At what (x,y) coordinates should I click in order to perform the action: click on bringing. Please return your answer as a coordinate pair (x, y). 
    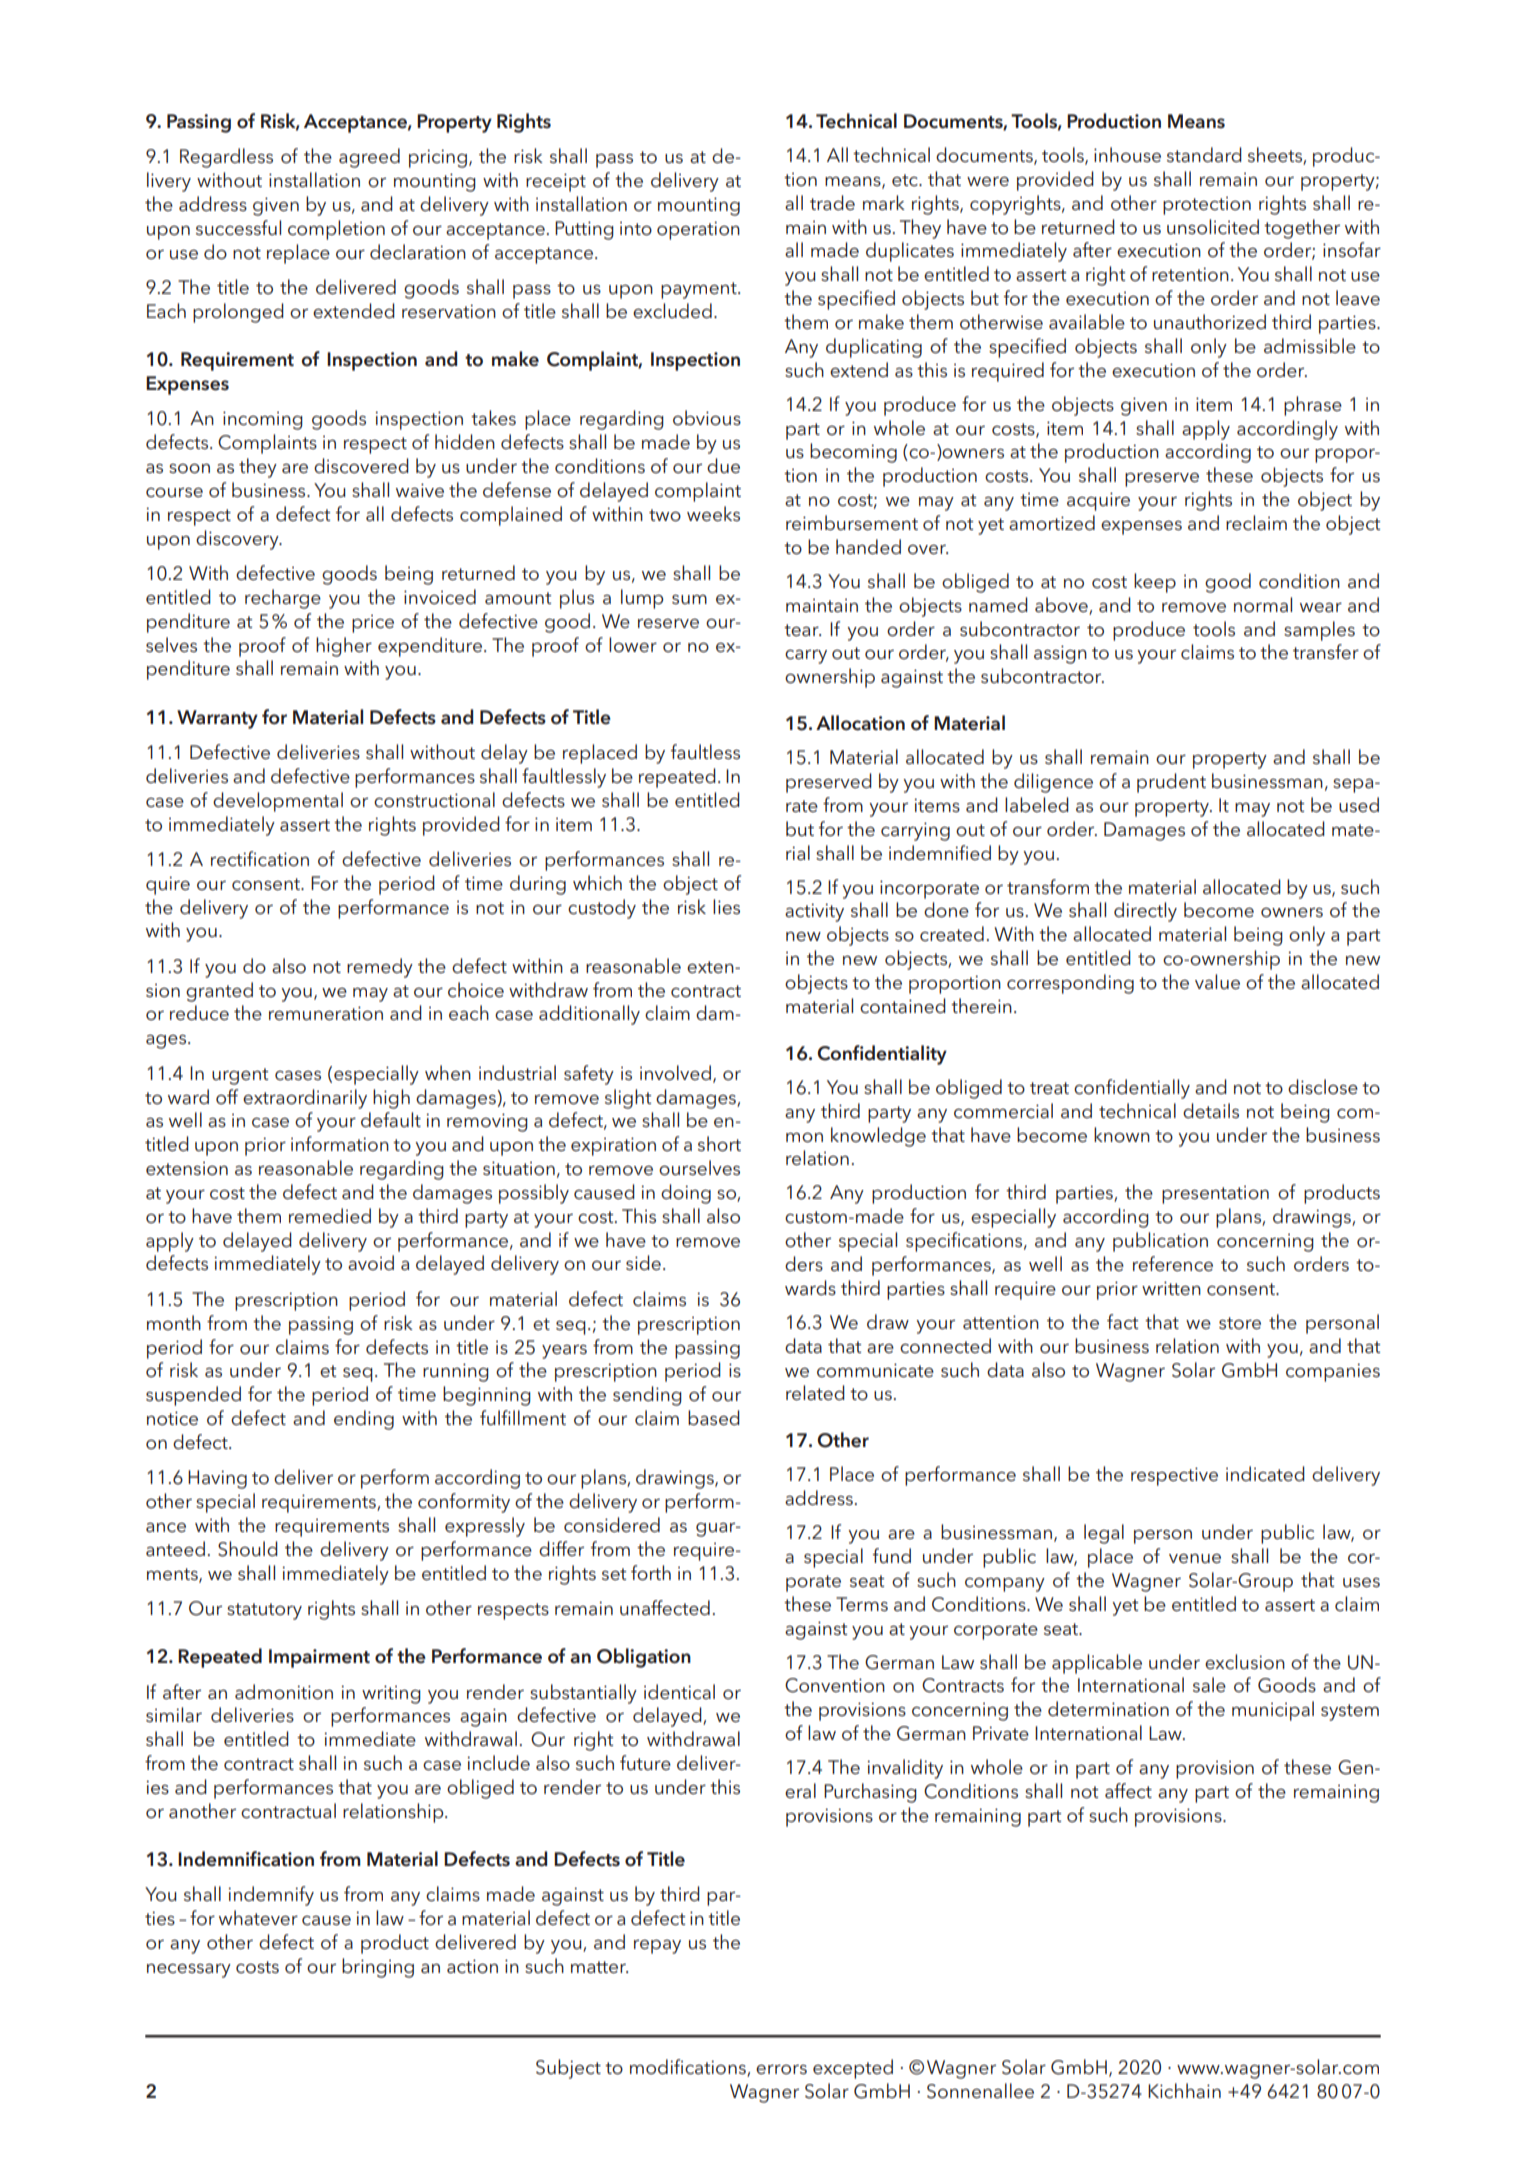
    Looking at the image, I should click on (378, 1968).
